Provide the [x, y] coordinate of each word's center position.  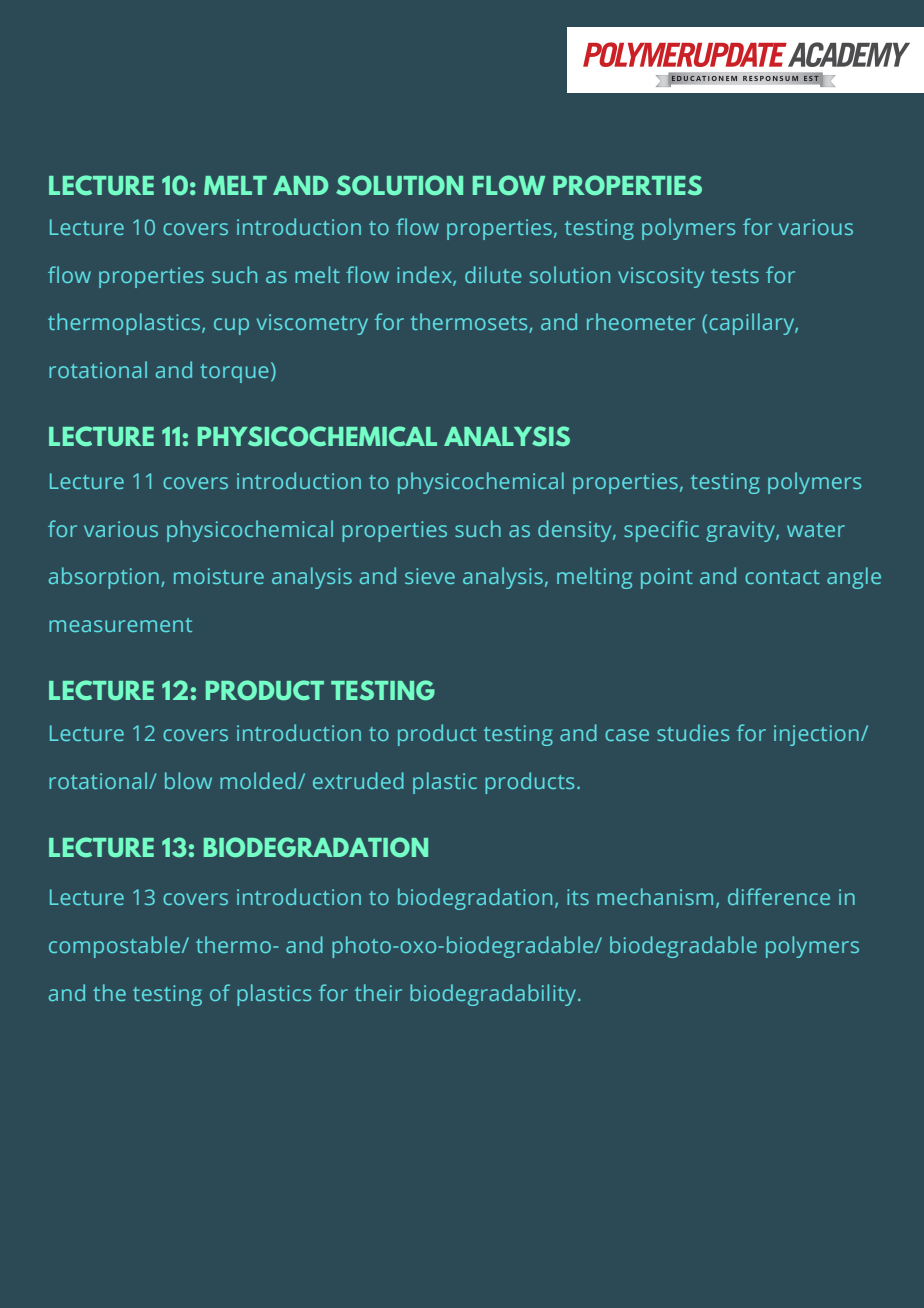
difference [779, 896]
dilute [493, 274]
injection [816, 735]
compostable [116, 947]
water [816, 530]
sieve [430, 576]
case [627, 735]
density [576, 531]
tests [735, 276]
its [578, 897]
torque [234, 373]
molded [258, 780]
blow [188, 780]
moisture [219, 576]
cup [231, 326]
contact [782, 577]
